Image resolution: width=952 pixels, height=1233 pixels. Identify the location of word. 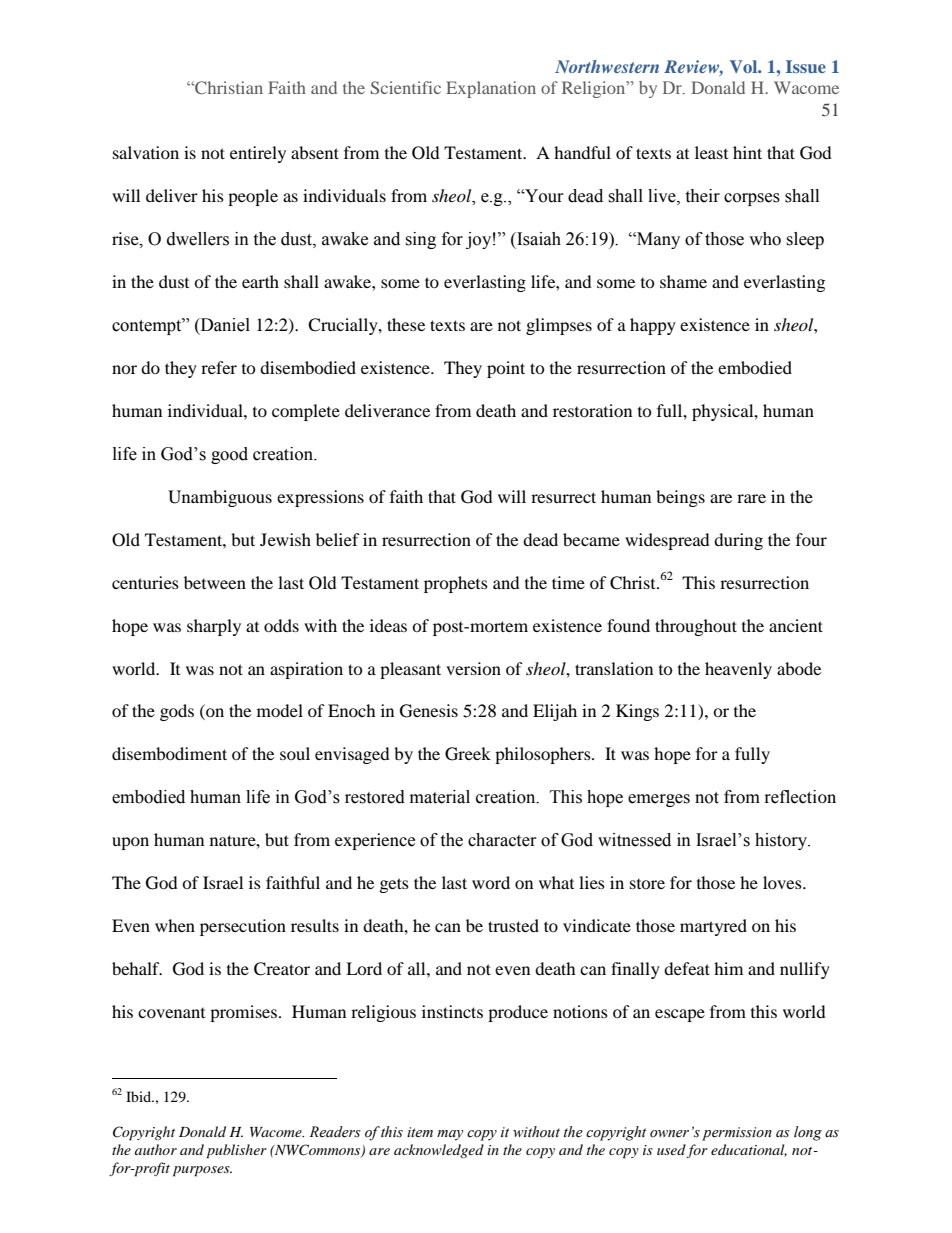
(491, 882).
